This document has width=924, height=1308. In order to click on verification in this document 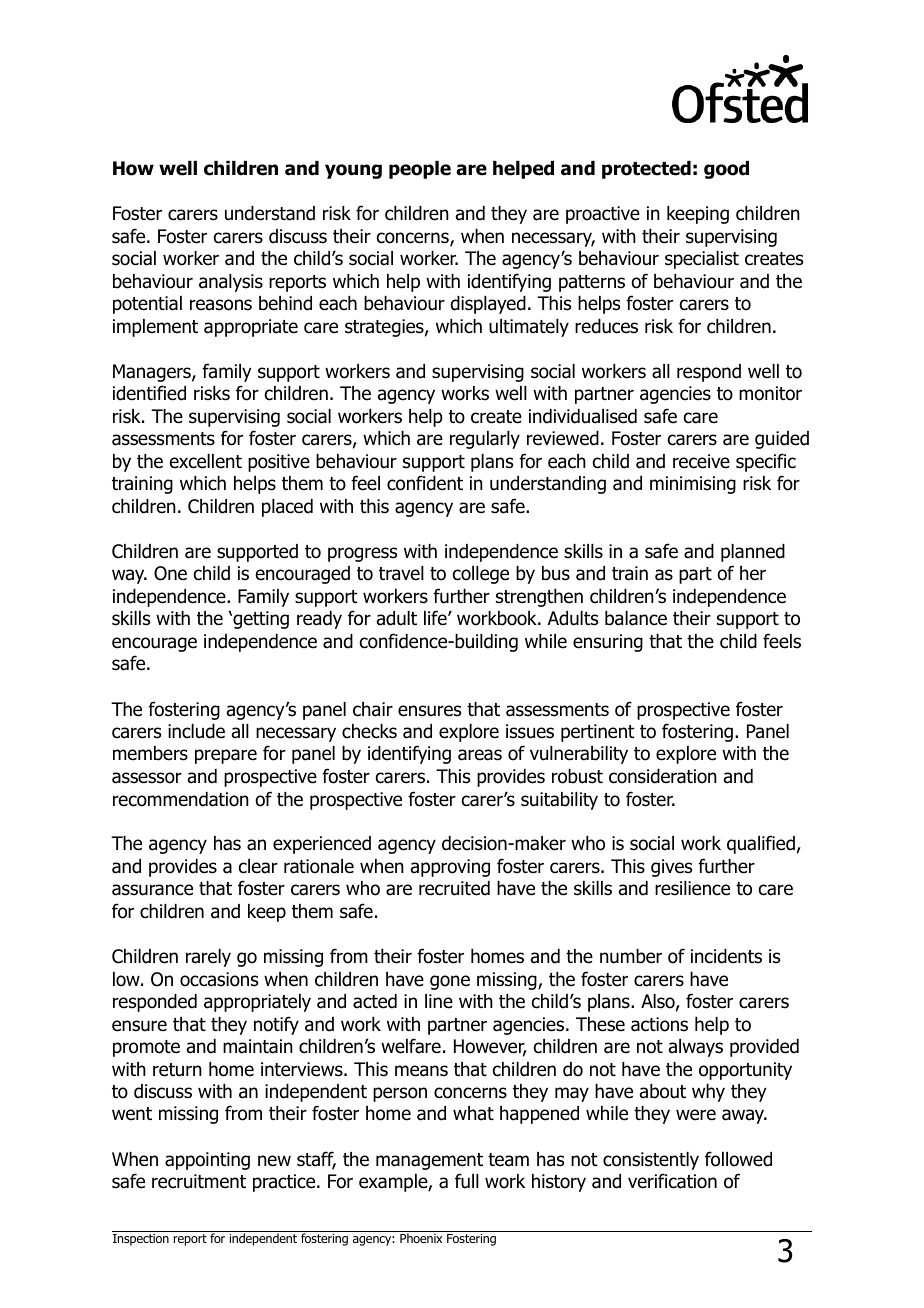, I will do `click(672, 1181)`.
